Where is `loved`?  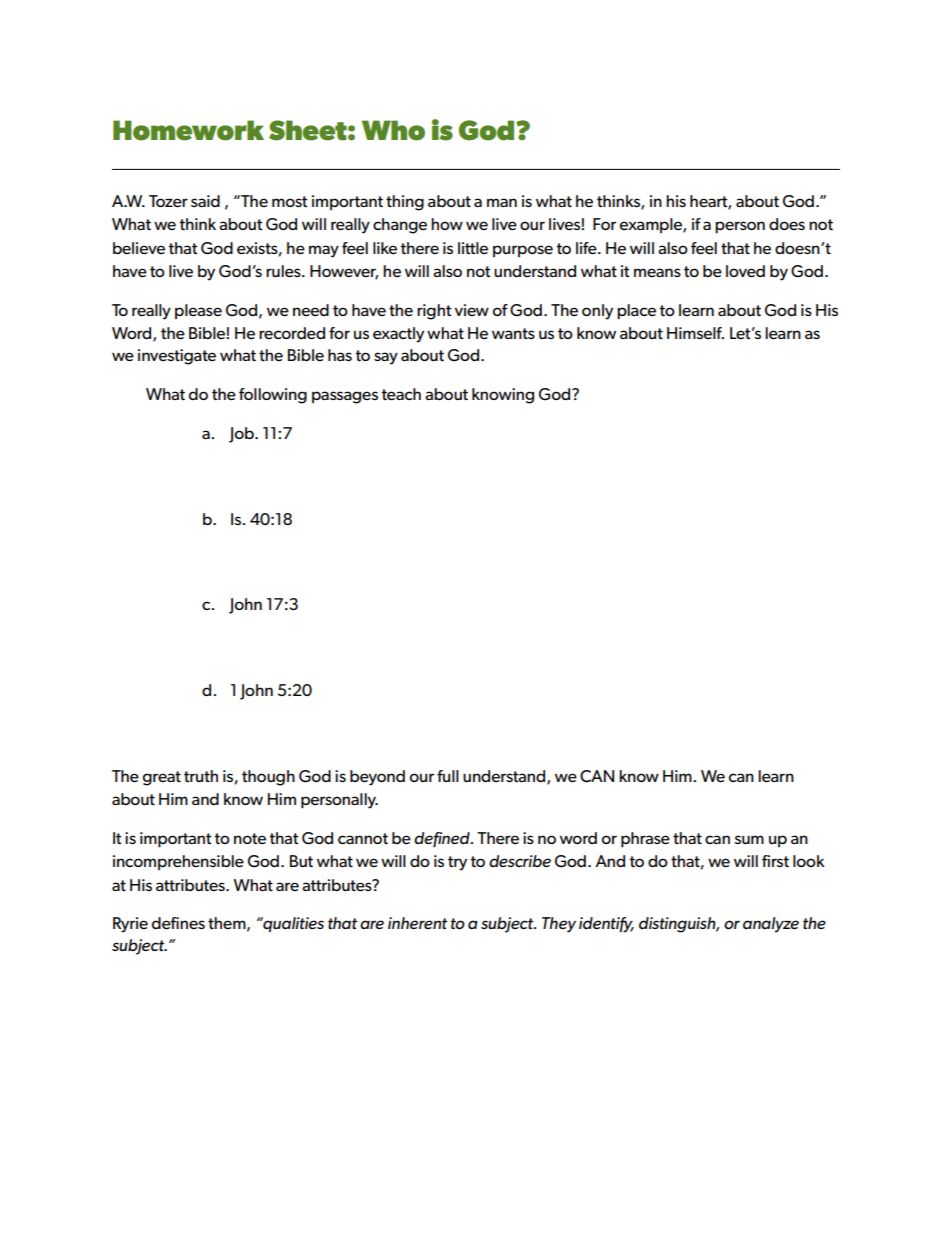
loved is located at coordinates (745, 271).
